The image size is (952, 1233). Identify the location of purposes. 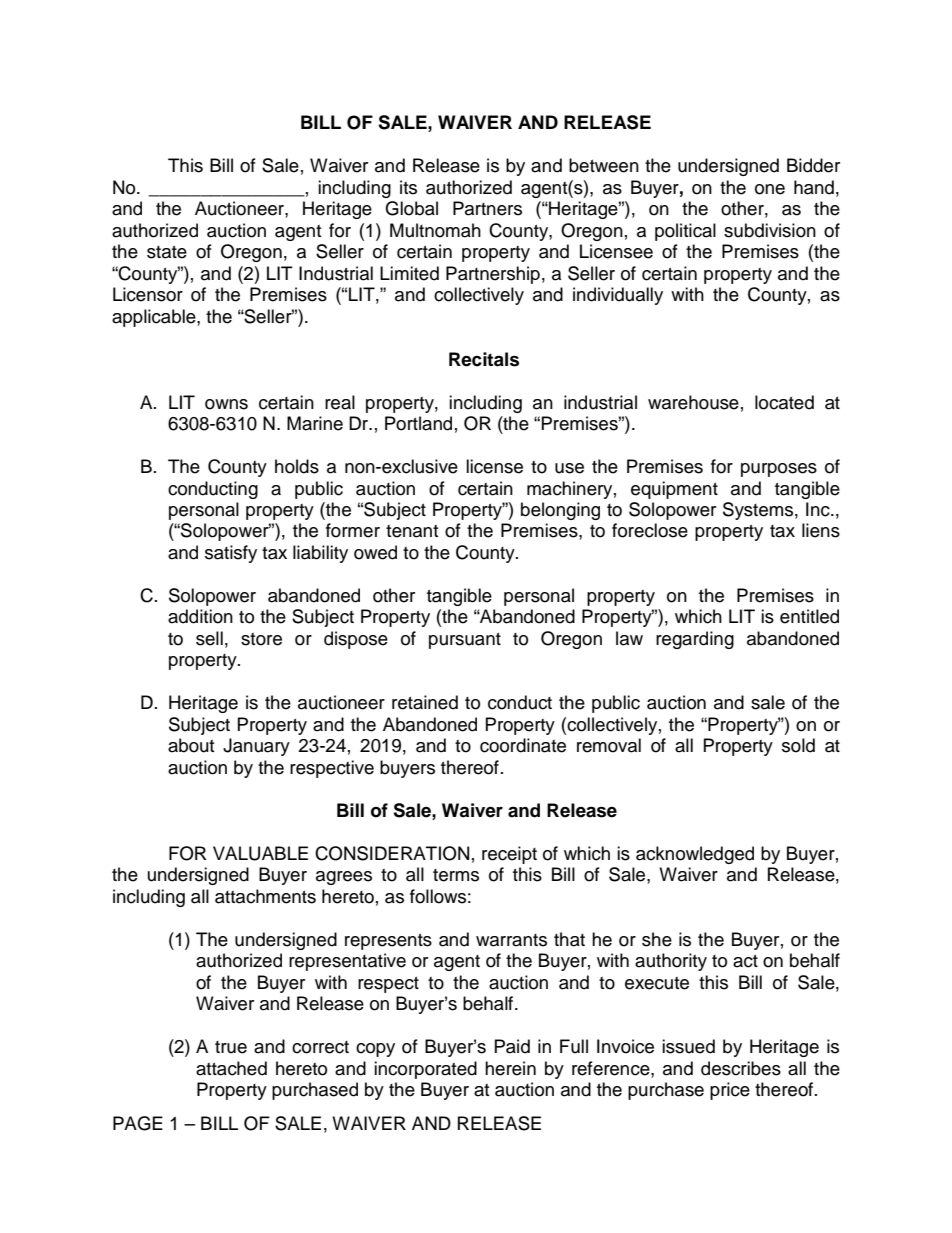
(779, 470).
